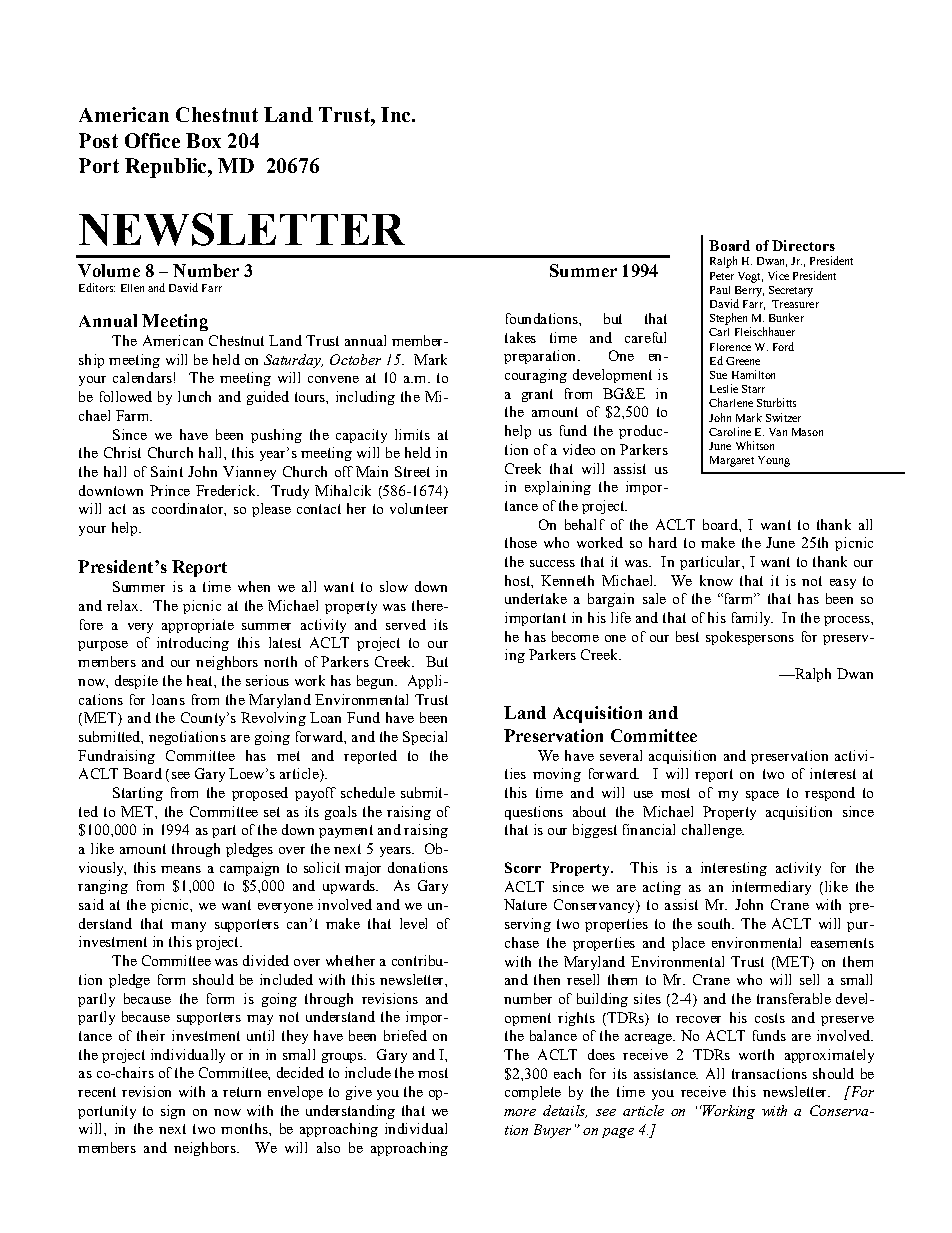 The height and width of the screenshot is (1233, 952). What do you see at coordinates (173, 1112) in the screenshot?
I see `sign` at bounding box center [173, 1112].
